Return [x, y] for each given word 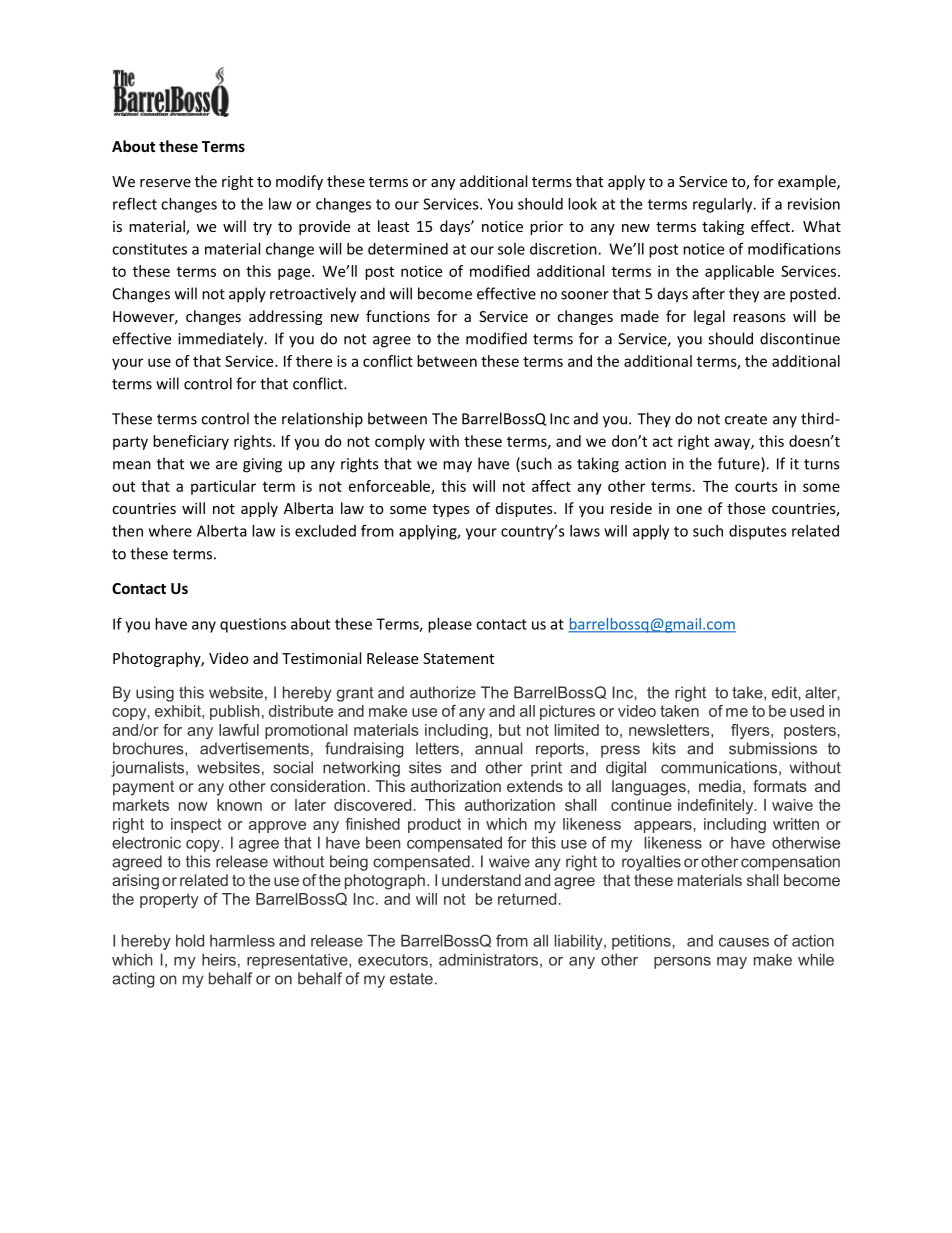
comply [400, 442]
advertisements [254, 748]
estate [411, 979]
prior [546, 228]
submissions [773, 748]
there [314, 361]
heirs [219, 959]
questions [253, 625]
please [450, 625]
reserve [165, 183]
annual [498, 748]
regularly [724, 205]
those [746, 508]
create [746, 419]
